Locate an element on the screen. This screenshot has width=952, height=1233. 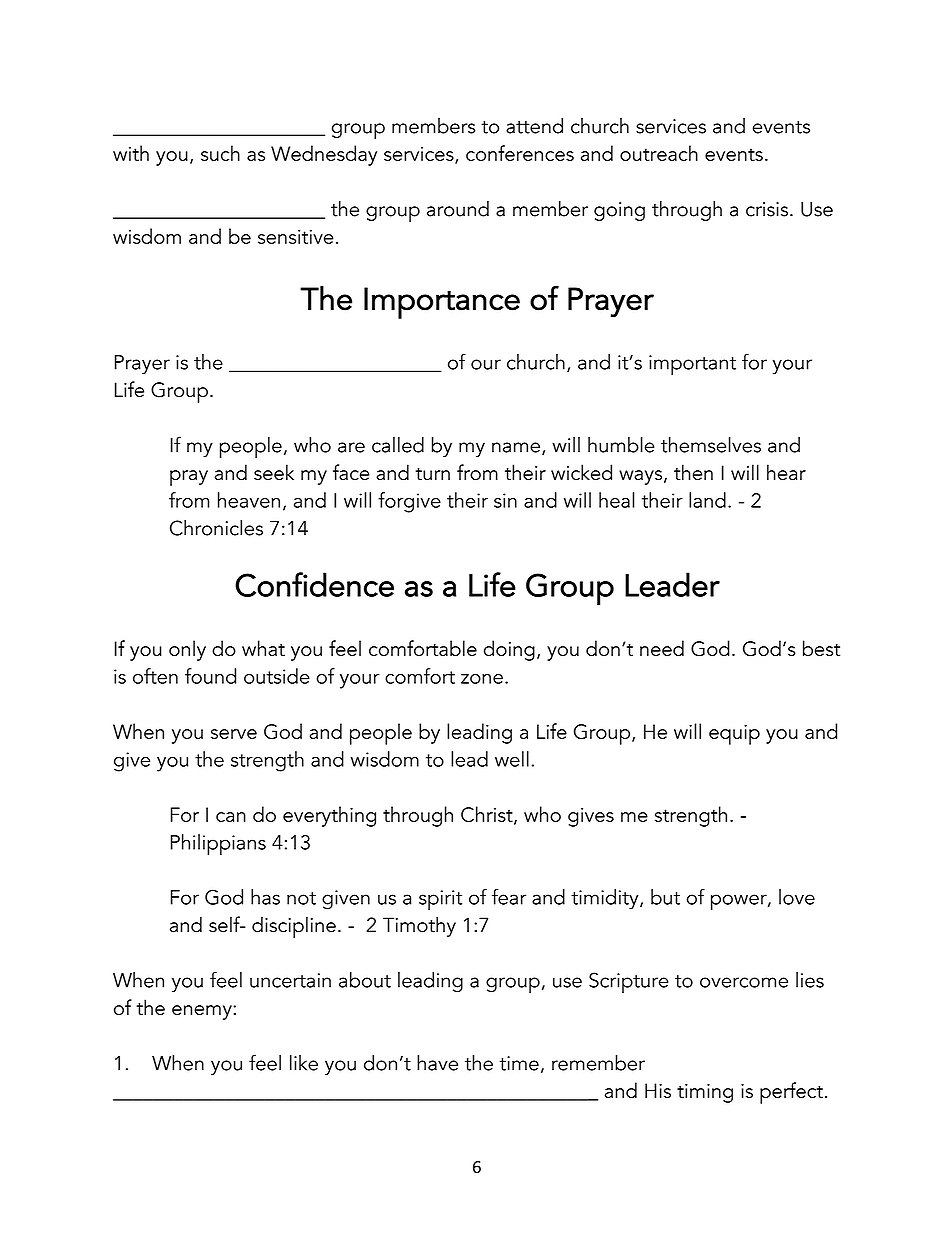
such is located at coordinates (220, 153).
